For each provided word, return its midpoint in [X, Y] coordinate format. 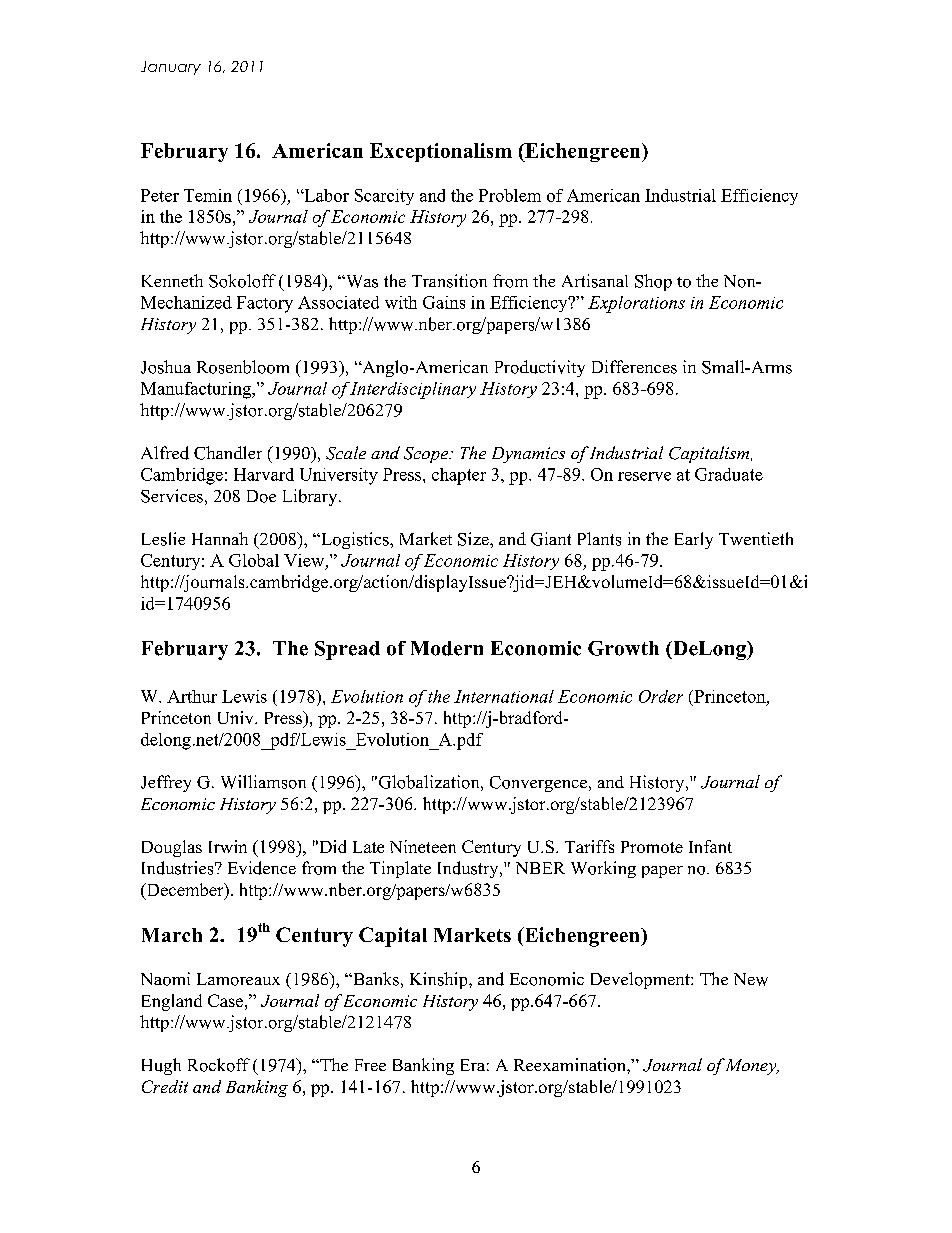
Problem [510, 195]
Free [370, 1065]
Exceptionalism [441, 152]
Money [751, 1067]
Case [225, 1000]
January [171, 68]
